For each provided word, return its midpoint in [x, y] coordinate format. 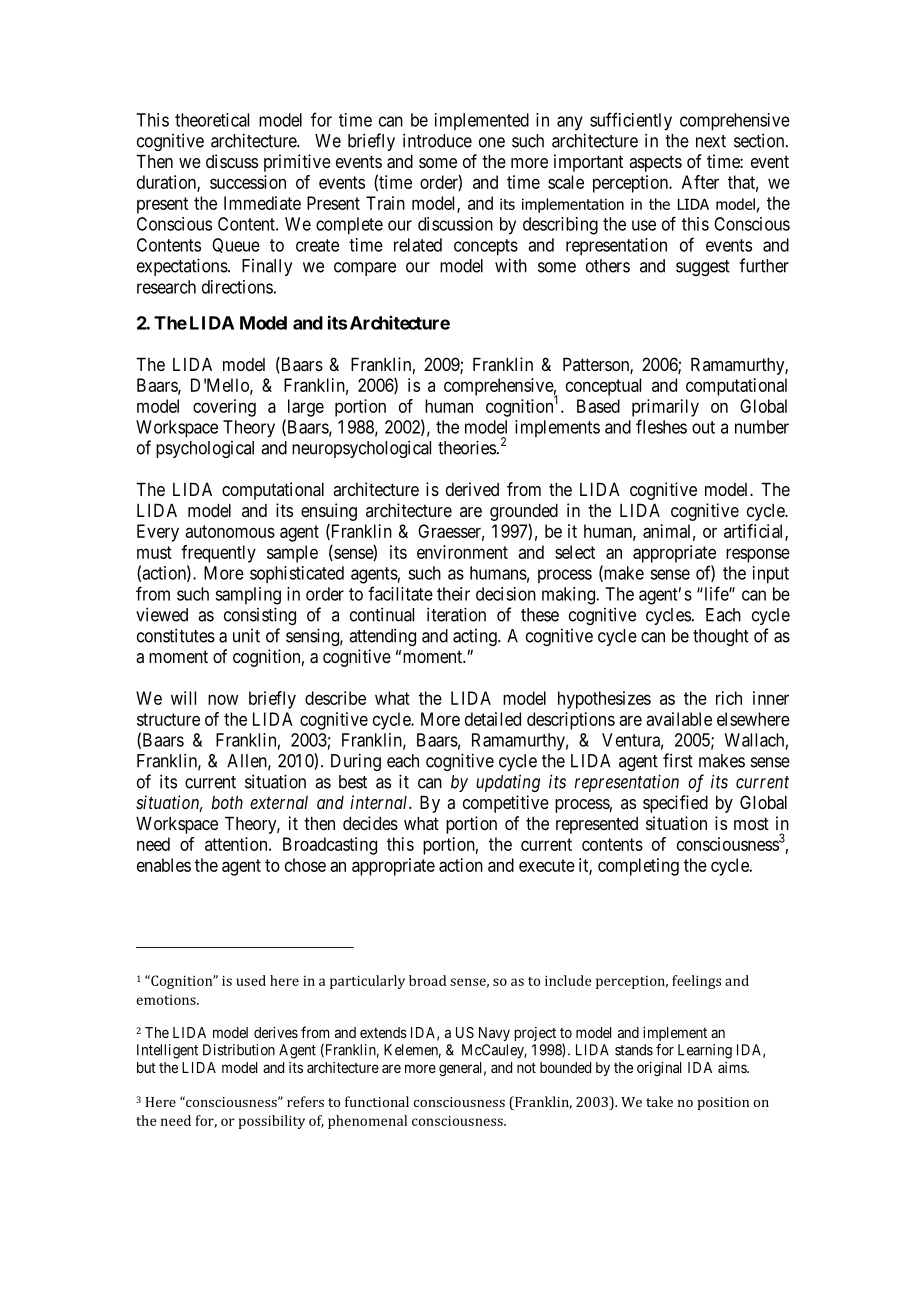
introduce [437, 140]
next [711, 141]
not [526, 1068]
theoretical [212, 120]
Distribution [239, 1050]
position [723, 1103]
